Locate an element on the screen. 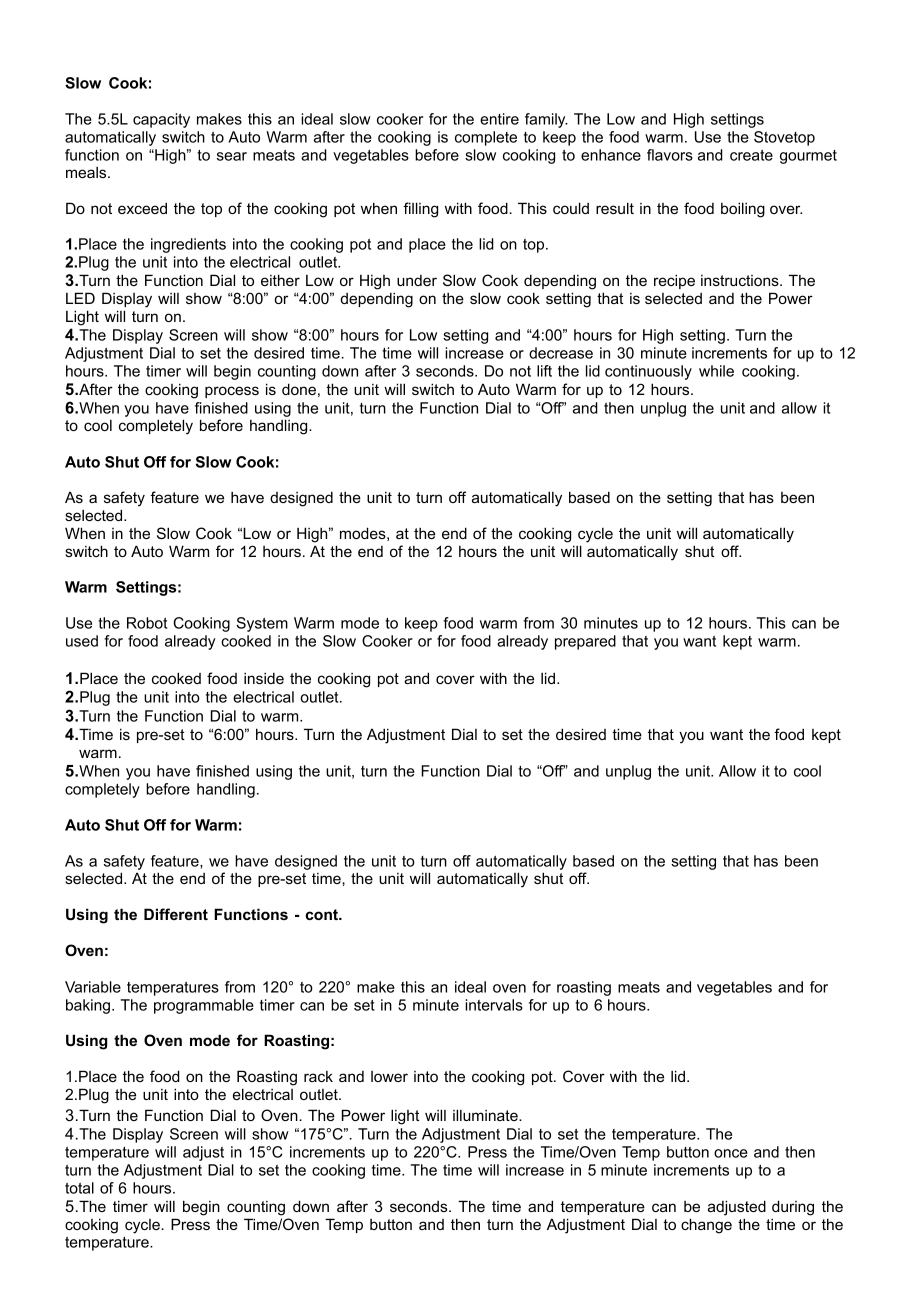 The width and height of the screenshot is (924, 1308). prepared is located at coordinates (585, 642).
